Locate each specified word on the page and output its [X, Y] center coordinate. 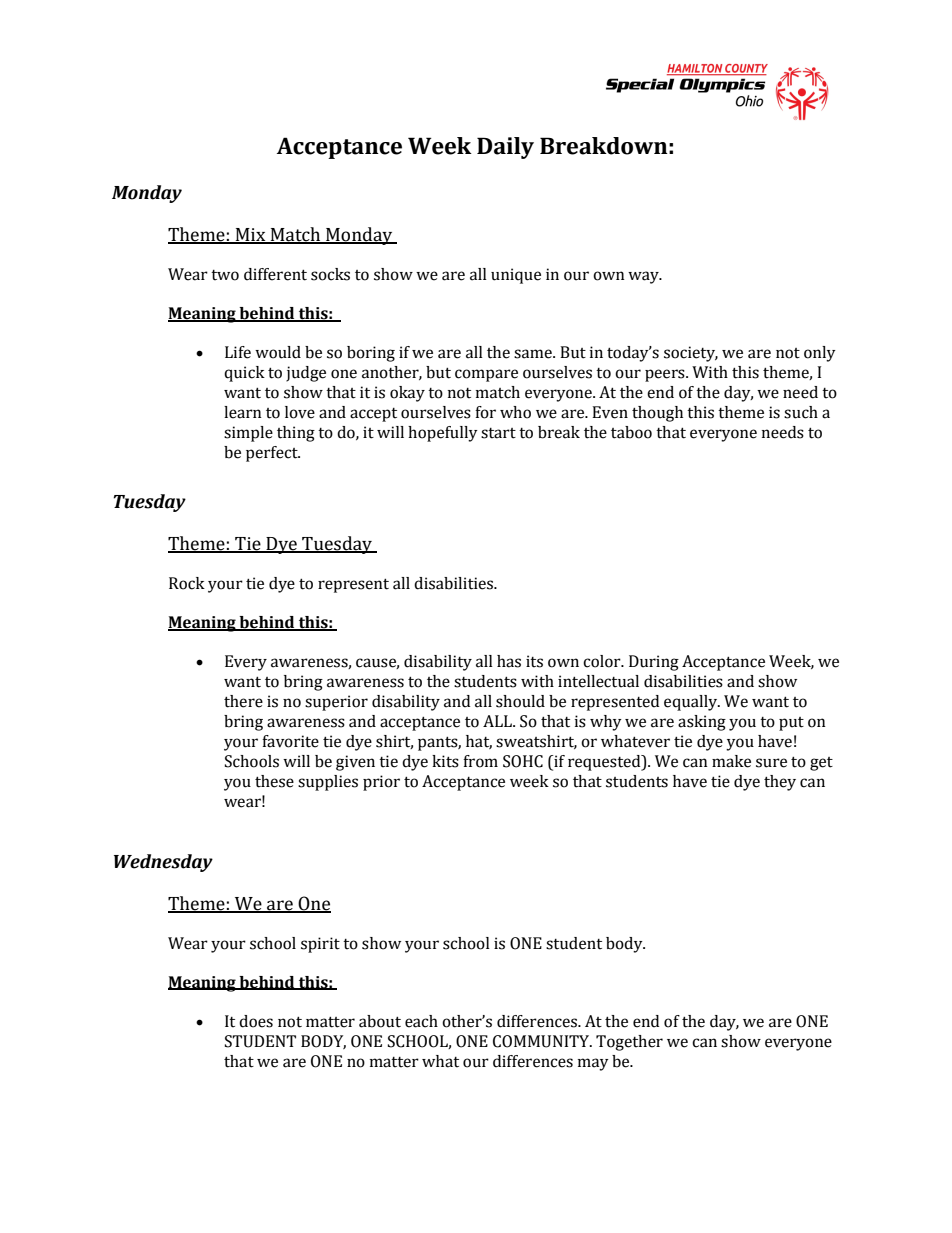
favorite [290, 741]
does [256, 1021]
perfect [273, 454]
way [644, 277]
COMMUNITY [542, 1041]
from [480, 761]
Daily [505, 148]
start [498, 433]
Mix [250, 235]
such [801, 412]
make [731, 761]
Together [629, 1043]
